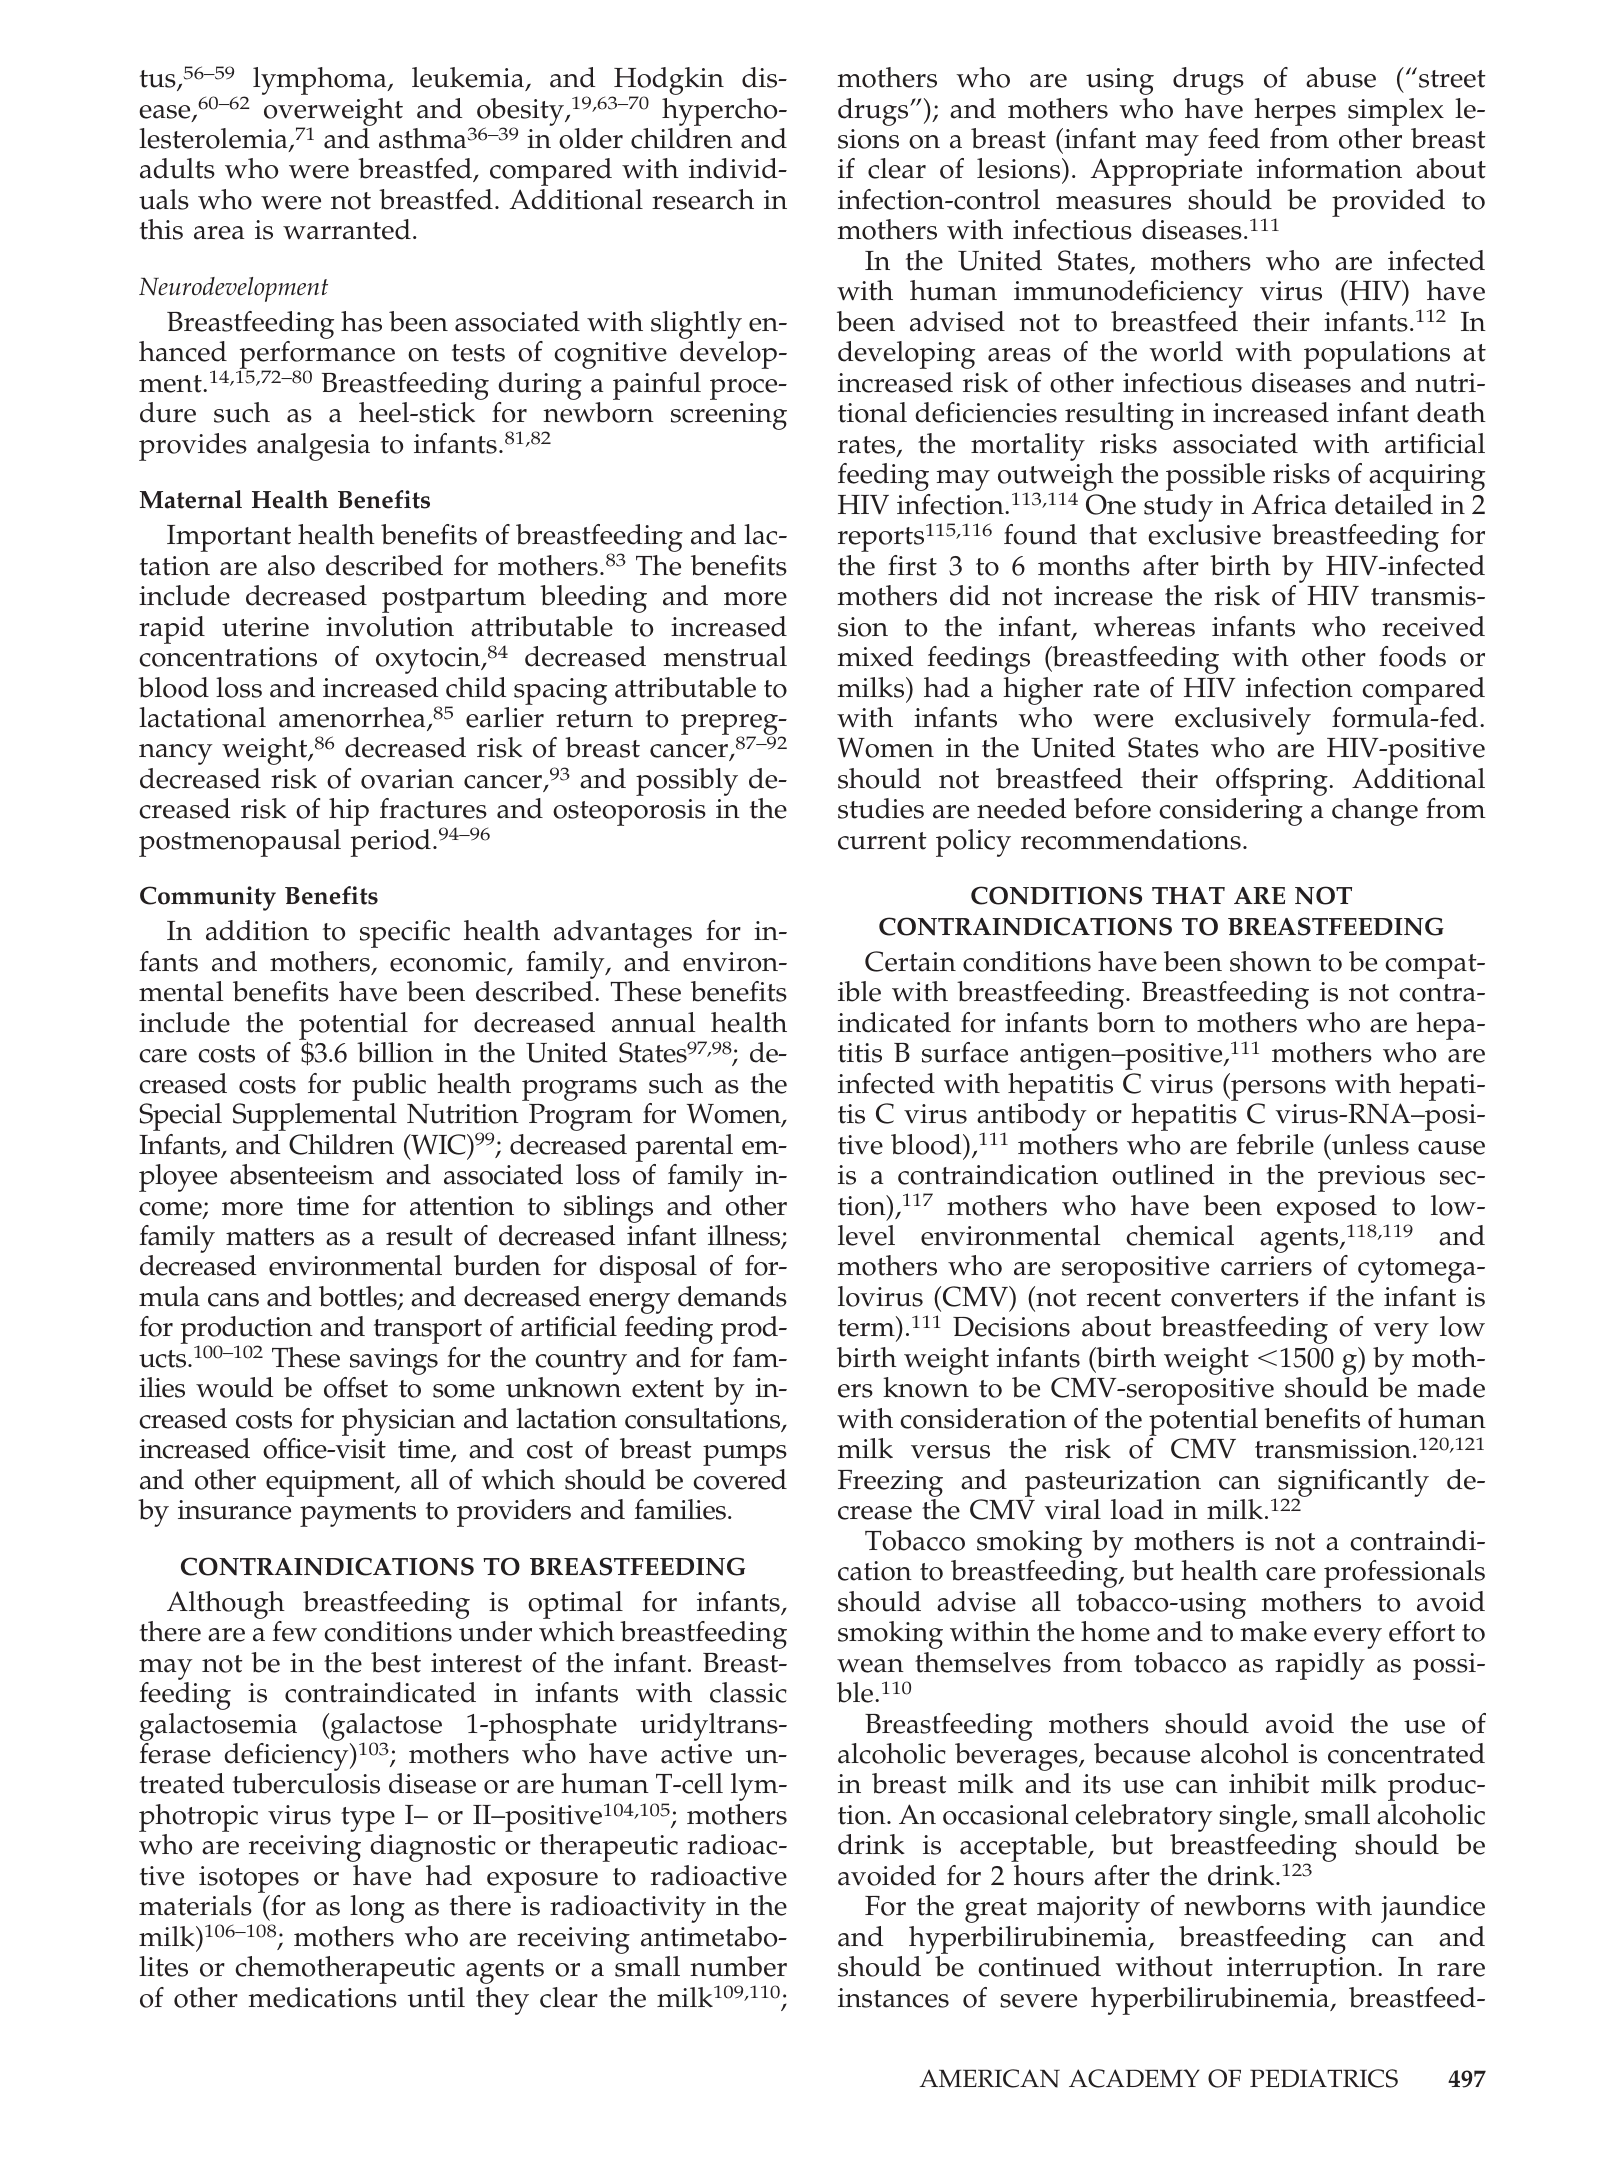 The height and width of the screenshot is (2169, 1621). What do you see at coordinates (684, 1148) in the screenshot?
I see `parental` at bounding box center [684, 1148].
